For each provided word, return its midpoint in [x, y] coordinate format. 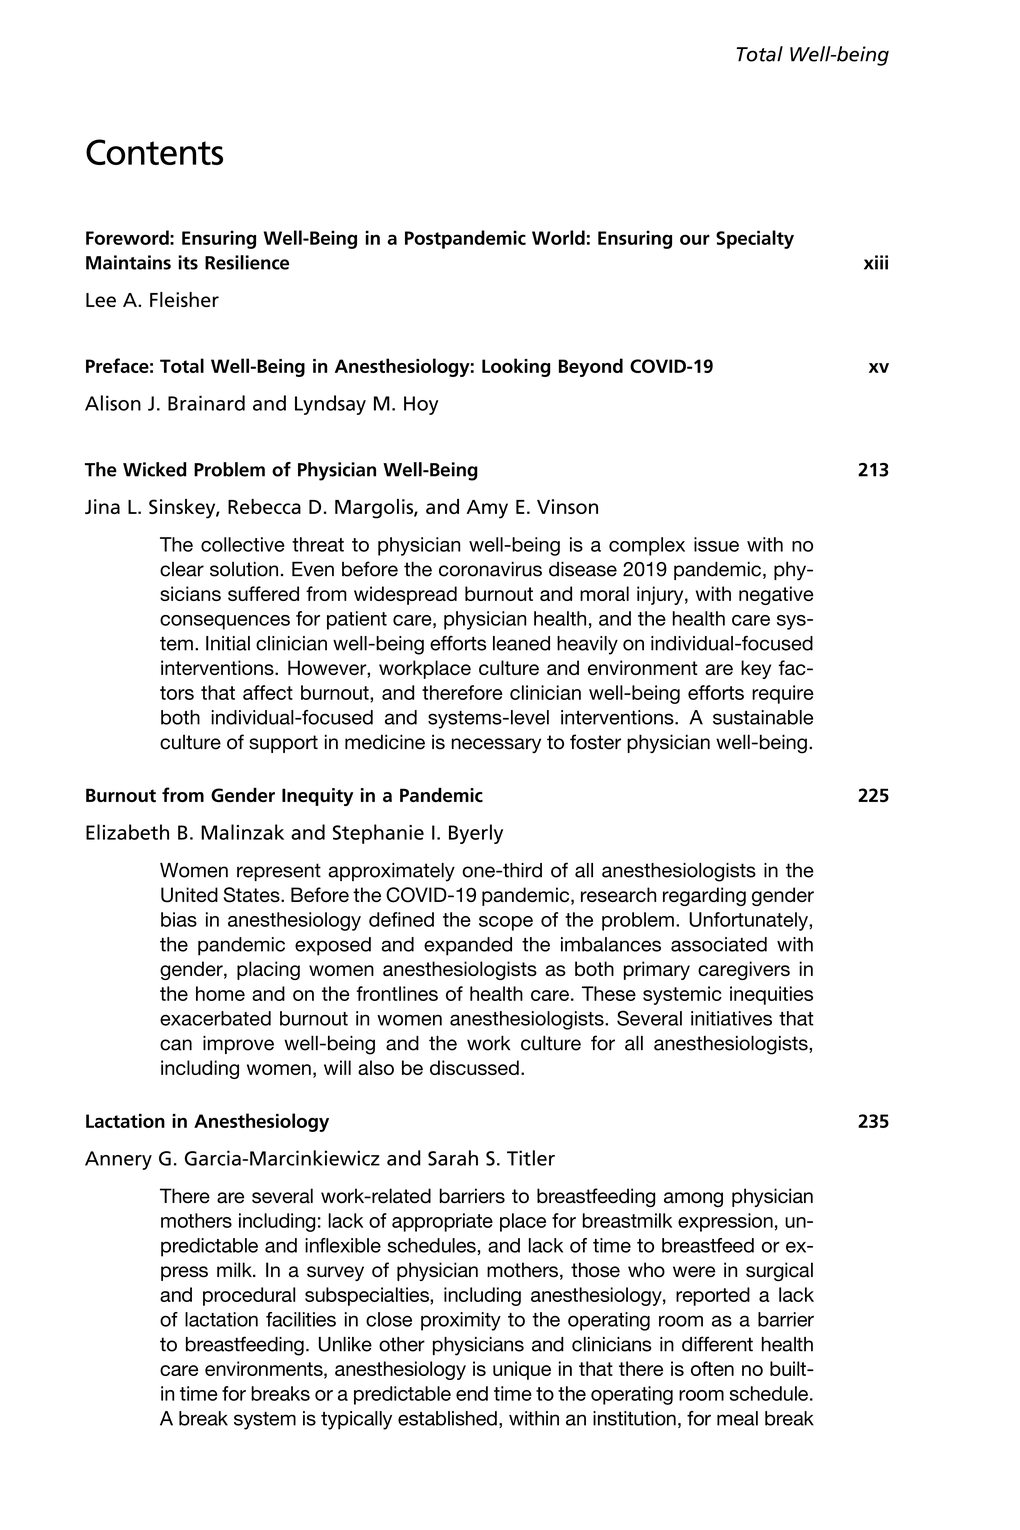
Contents [154, 152]
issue [716, 544]
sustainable [763, 717]
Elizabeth [127, 832]
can [176, 1045]
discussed [474, 1067]
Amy [487, 509]
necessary [496, 745]
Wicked [154, 469]
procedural [249, 1296]
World [558, 237]
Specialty [755, 239]
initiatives [731, 1018]
